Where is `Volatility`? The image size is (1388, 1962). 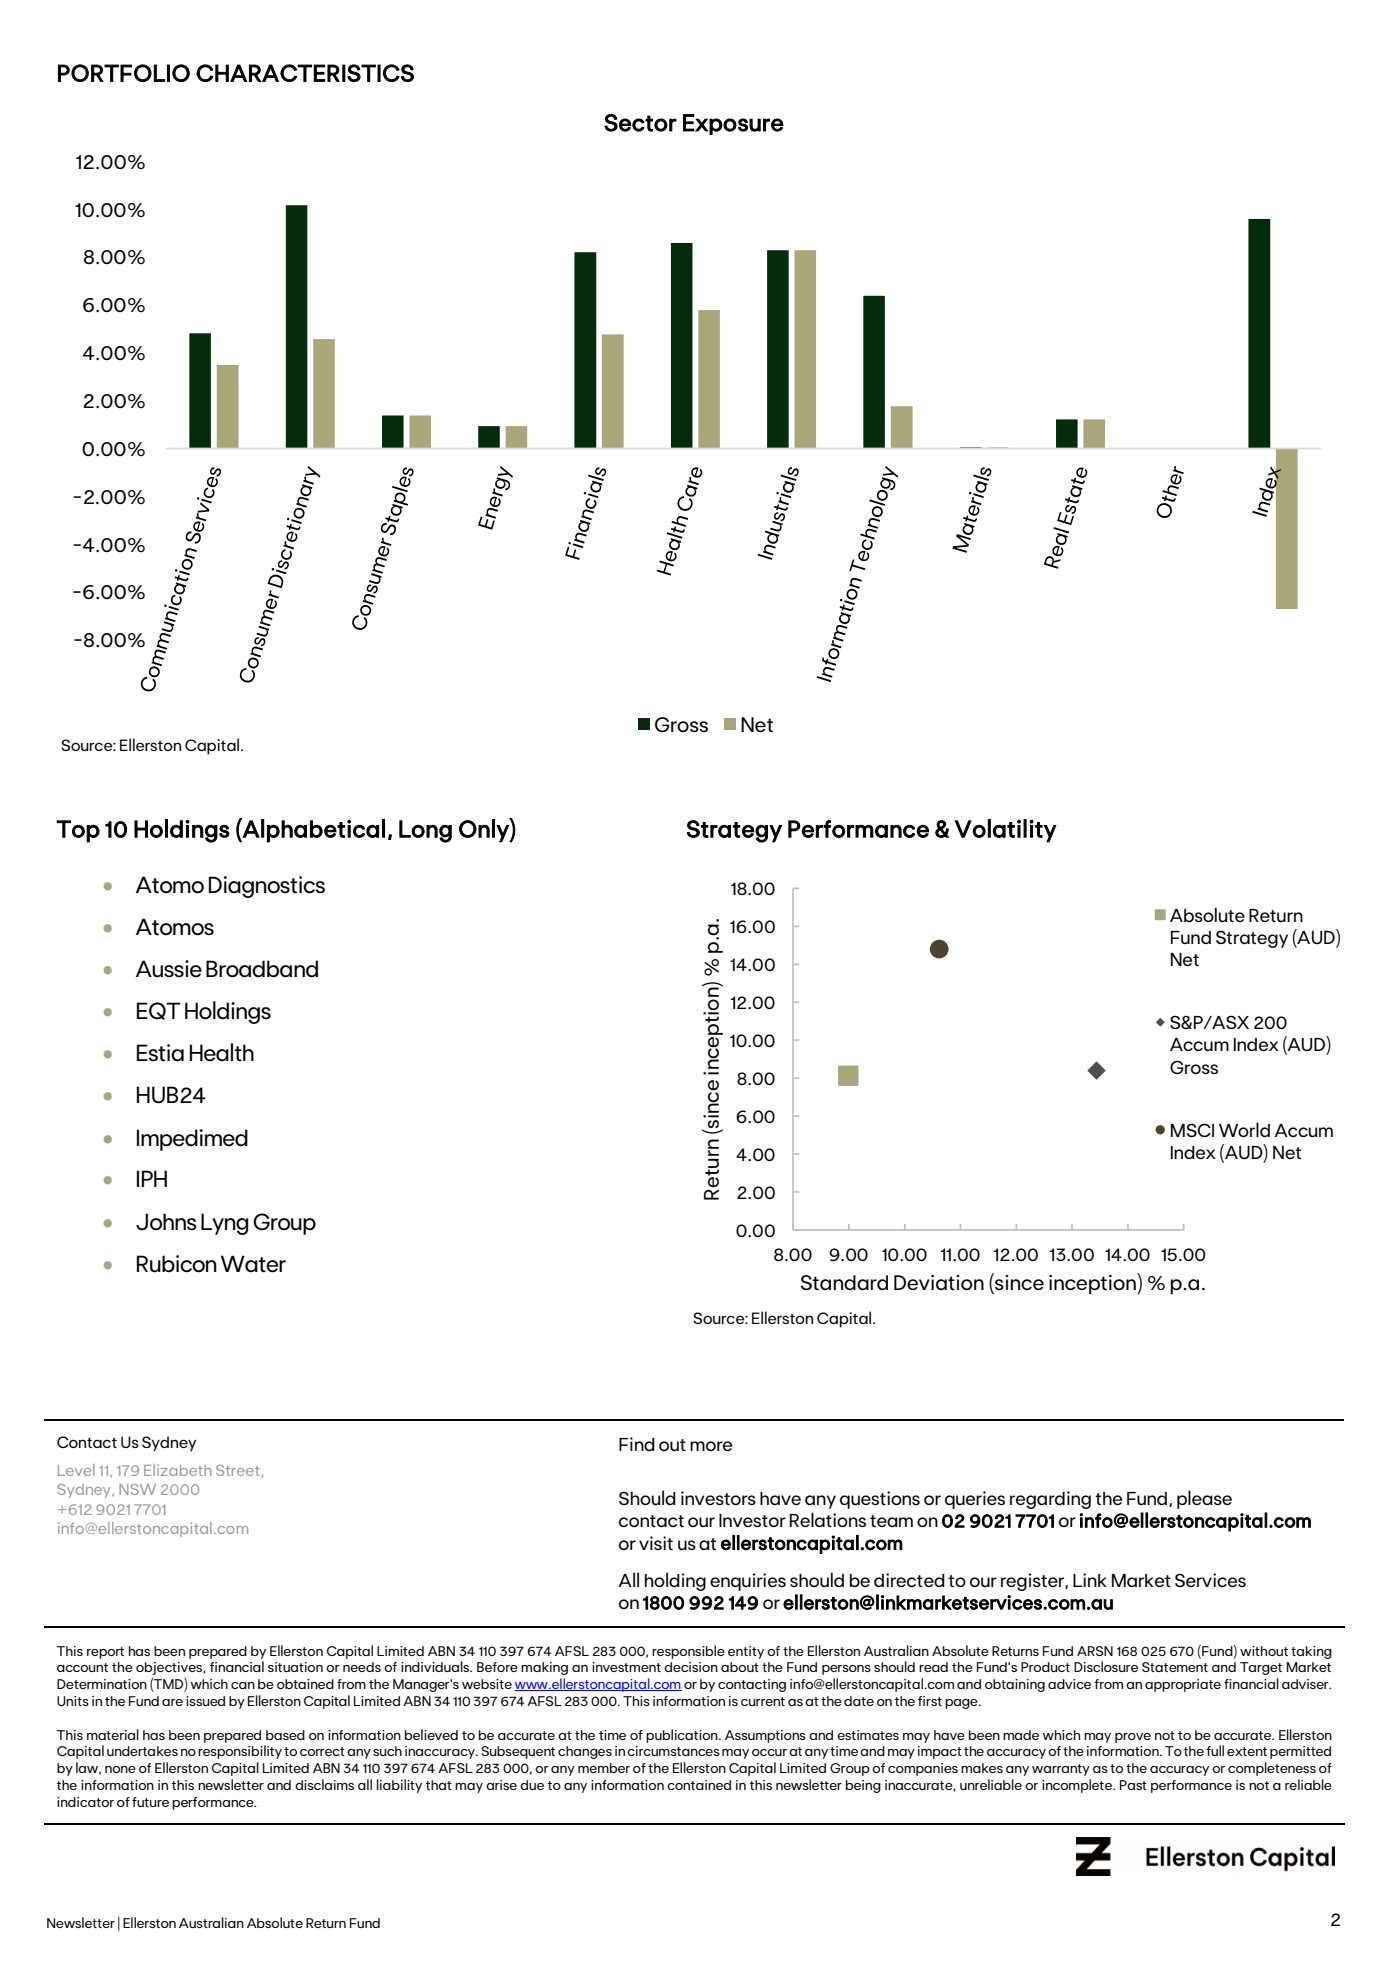 Volatility is located at coordinates (1005, 831).
